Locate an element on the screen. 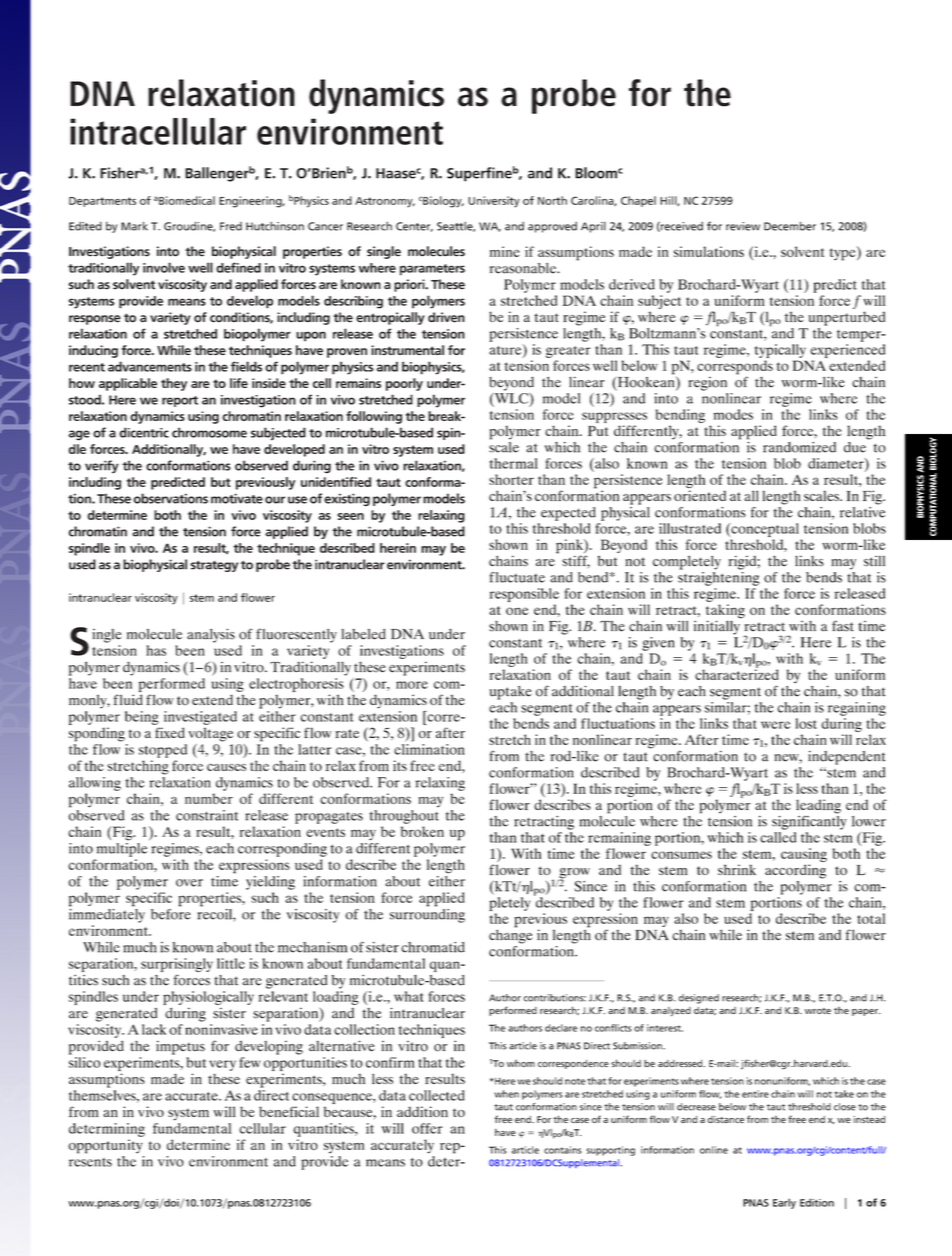 This screenshot has height=1256, width=952. more is located at coordinates (412, 685).
